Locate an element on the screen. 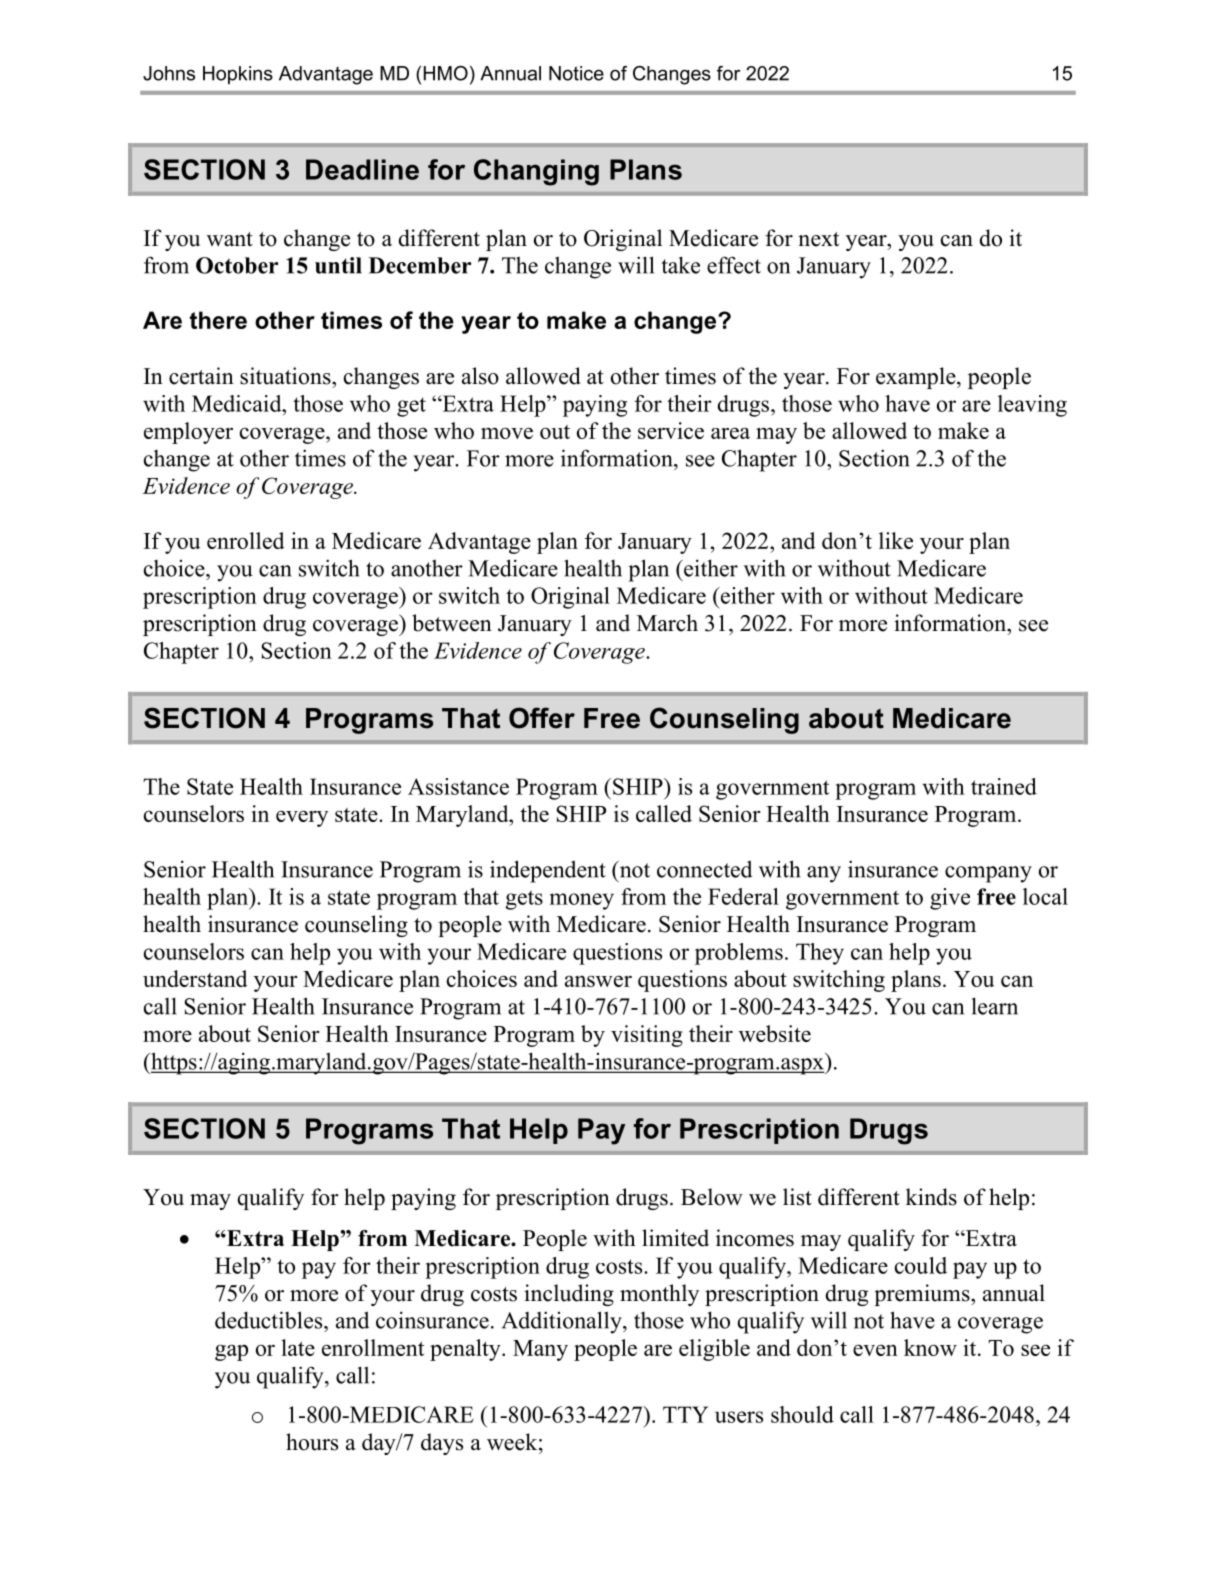  Hopkins is located at coordinates (238, 75).
